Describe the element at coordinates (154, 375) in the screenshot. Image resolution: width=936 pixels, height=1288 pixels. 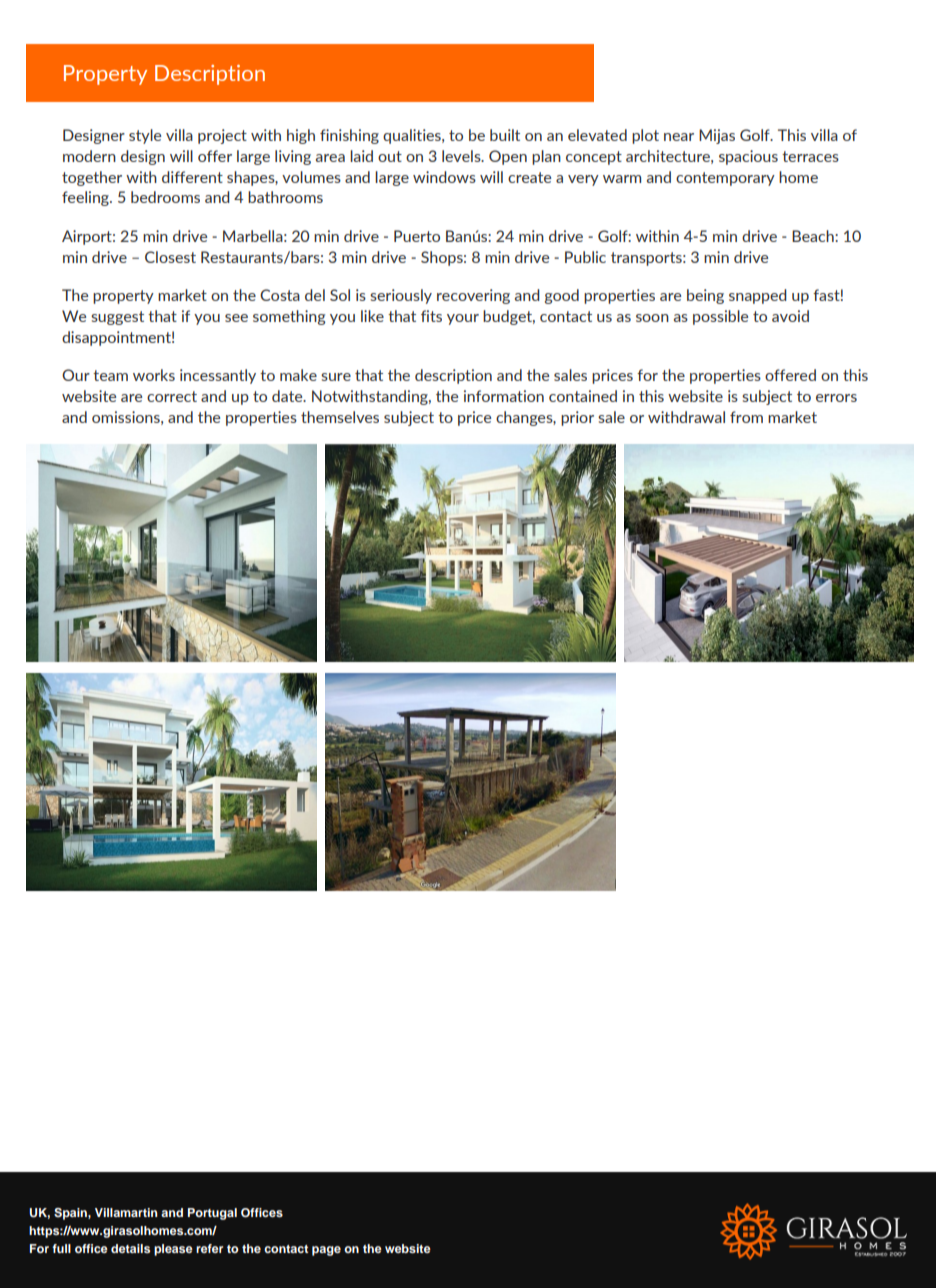
I see `works` at that location.
